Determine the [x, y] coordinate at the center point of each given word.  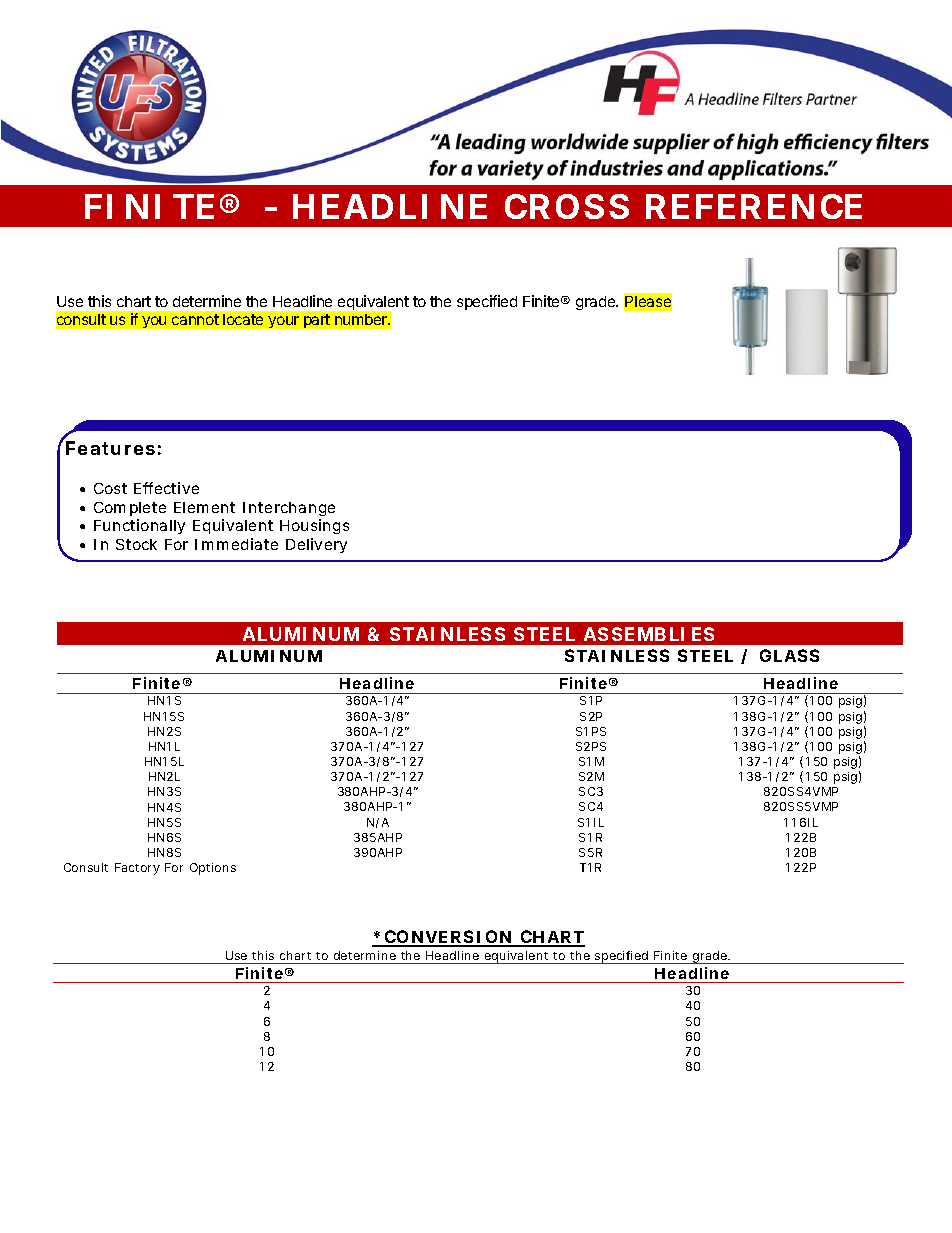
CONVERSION [448, 938]
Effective [166, 488]
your [283, 322]
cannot [195, 319]
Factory [137, 869]
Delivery [316, 545]
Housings [314, 526]
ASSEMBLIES [649, 634]
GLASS [789, 655]
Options [213, 869]
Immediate [236, 544]
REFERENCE [754, 206]
